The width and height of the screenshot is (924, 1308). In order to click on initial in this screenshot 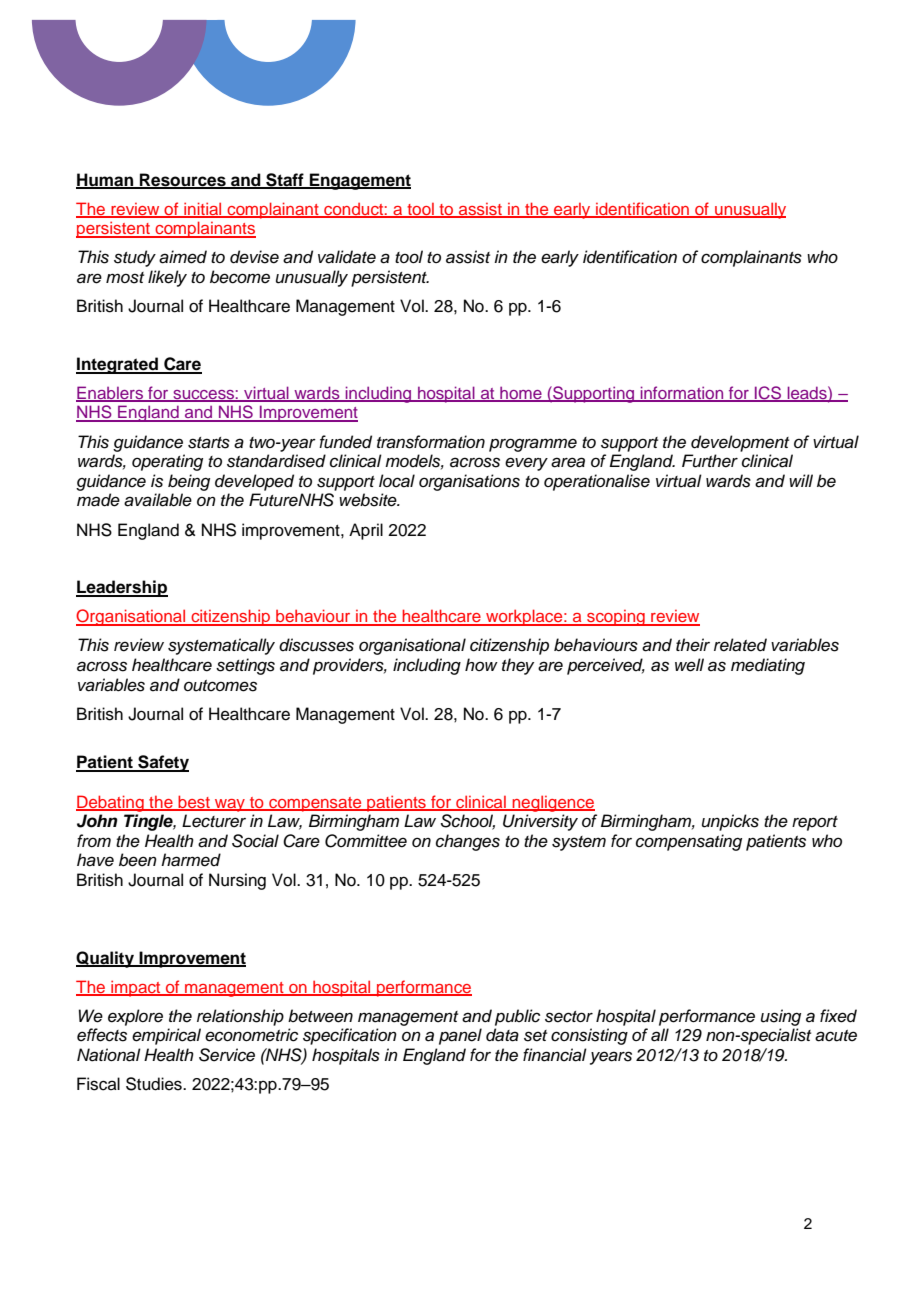, I will do `click(203, 209)`.
